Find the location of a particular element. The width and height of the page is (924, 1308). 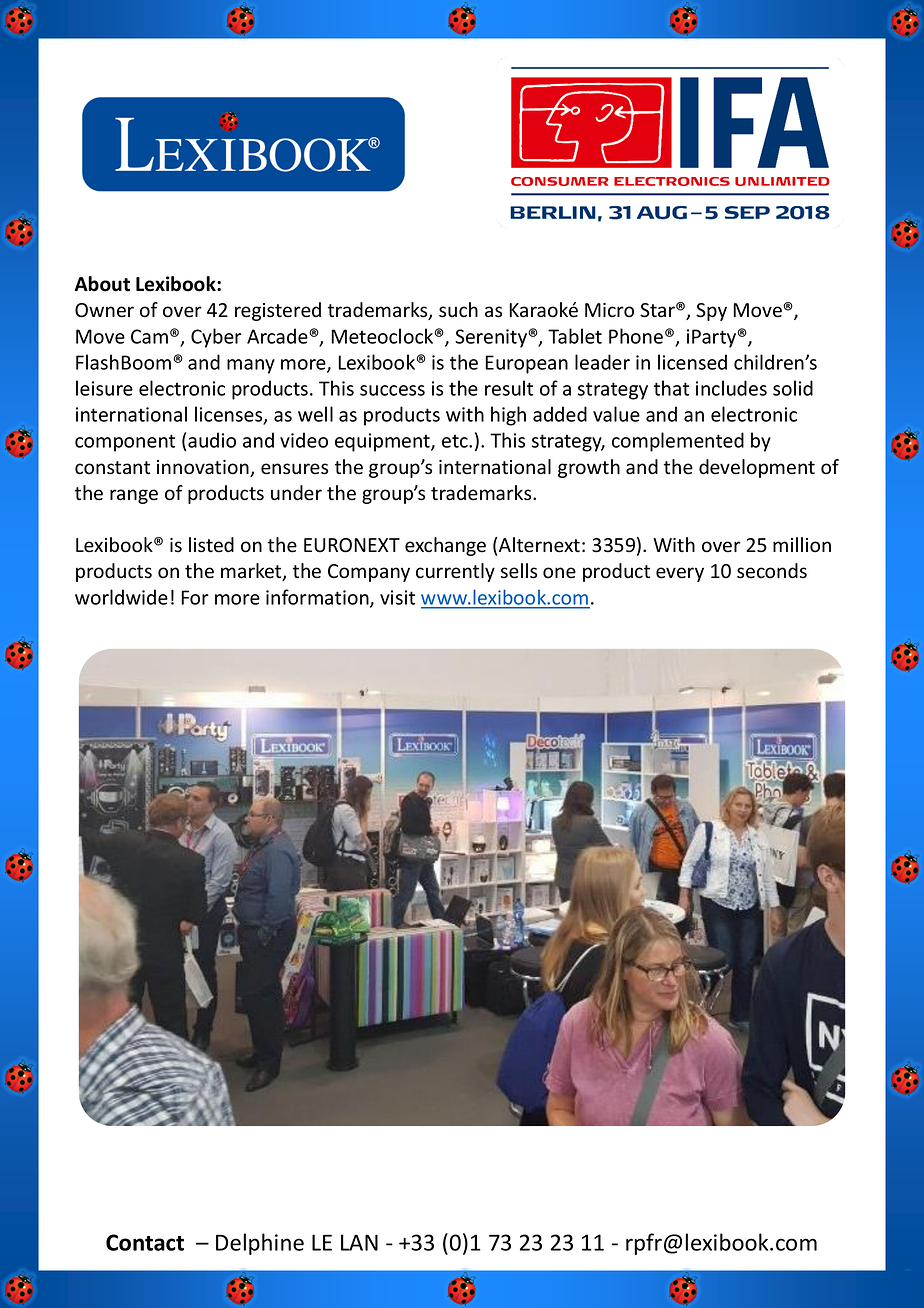

worldwide is located at coordinates (121, 597).
